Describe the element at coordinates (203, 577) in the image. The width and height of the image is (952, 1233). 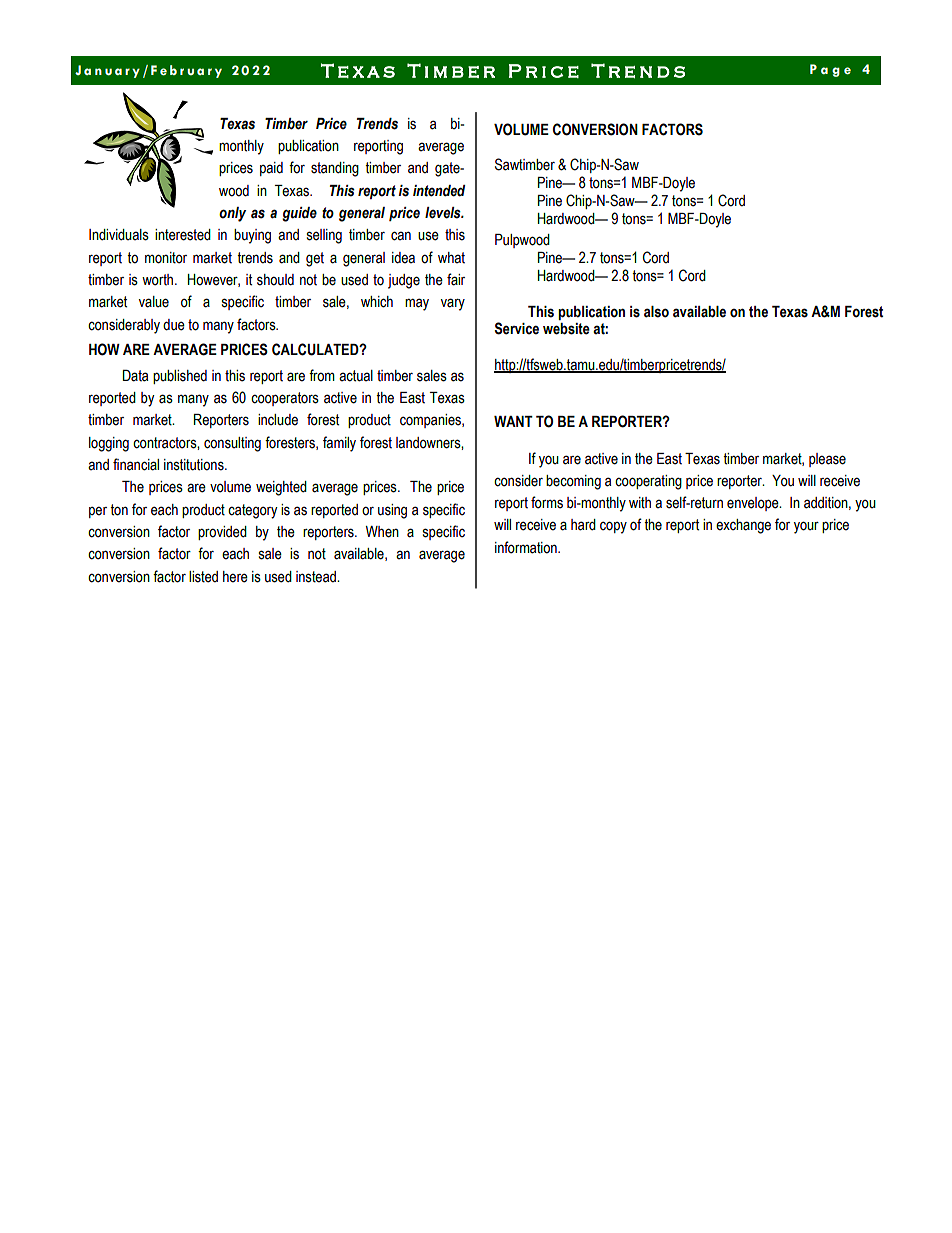
I see `listed` at that location.
